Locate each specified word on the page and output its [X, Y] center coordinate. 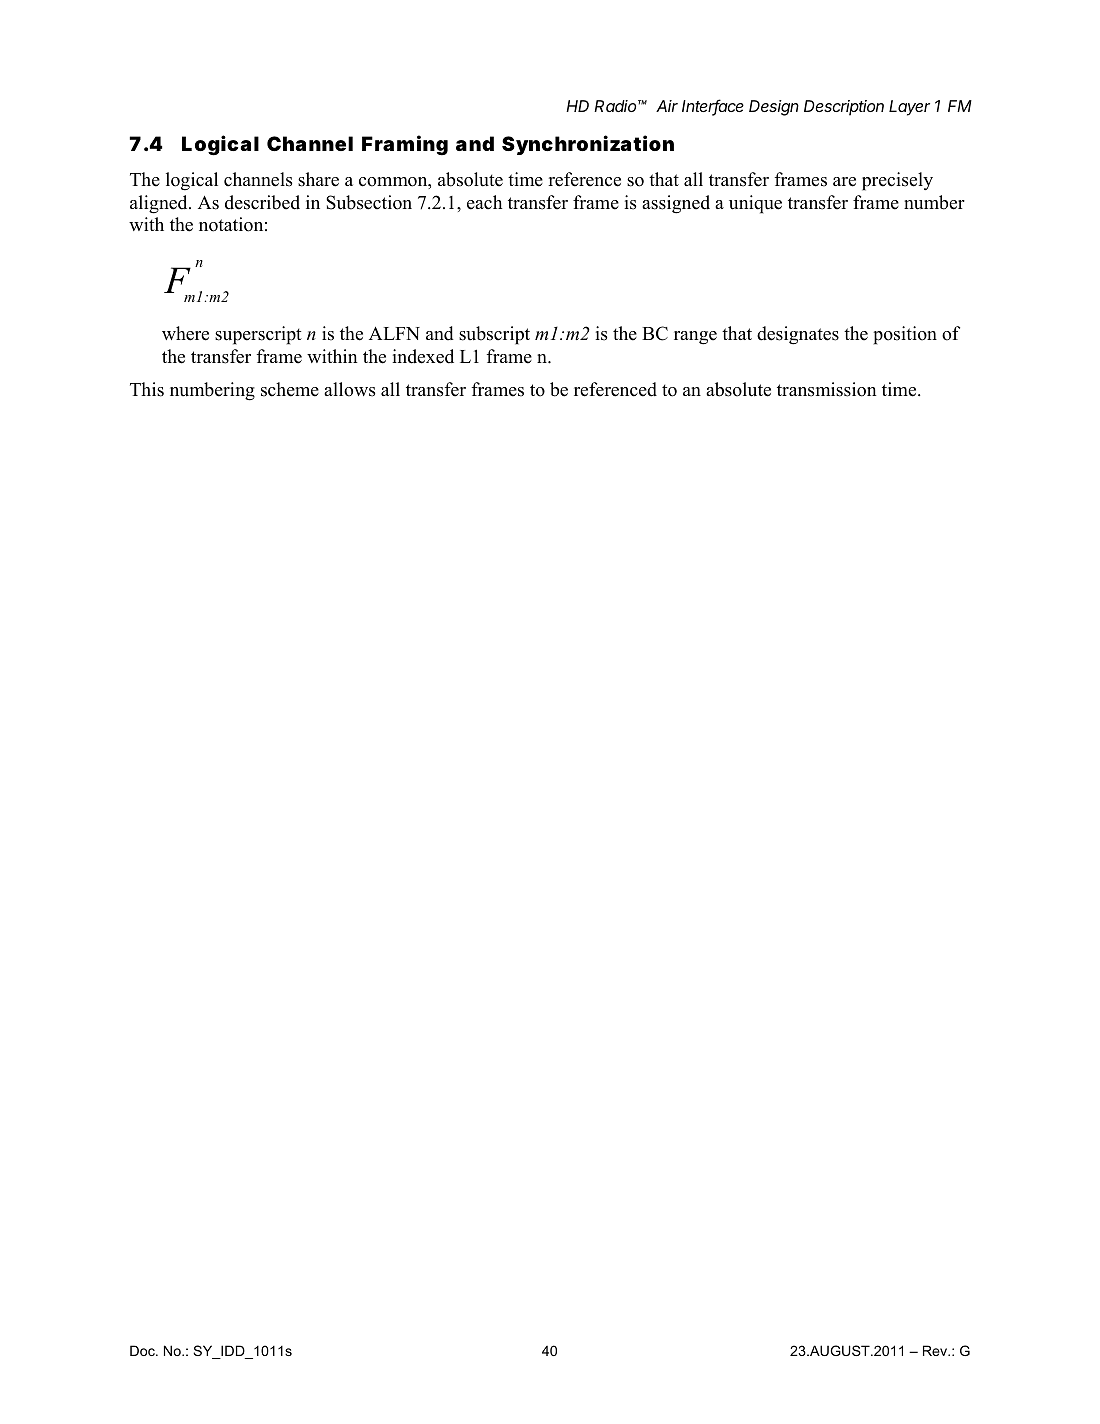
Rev [936, 1350]
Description [844, 108]
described [262, 202]
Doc [143, 1350]
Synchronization [588, 145]
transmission [827, 389]
